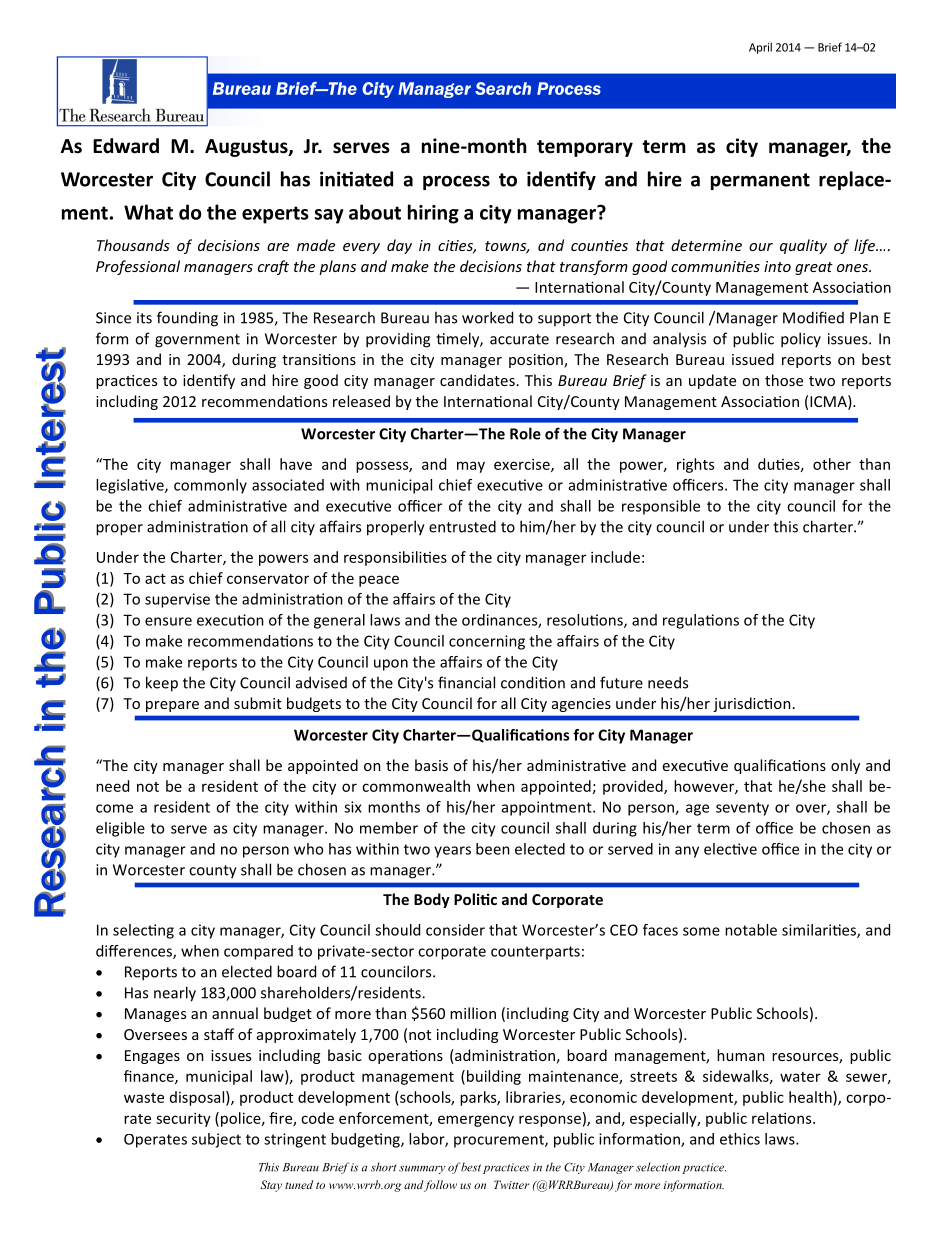 Image resolution: width=952 pixels, height=1233 pixels. I want to click on issued, so click(753, 359).
